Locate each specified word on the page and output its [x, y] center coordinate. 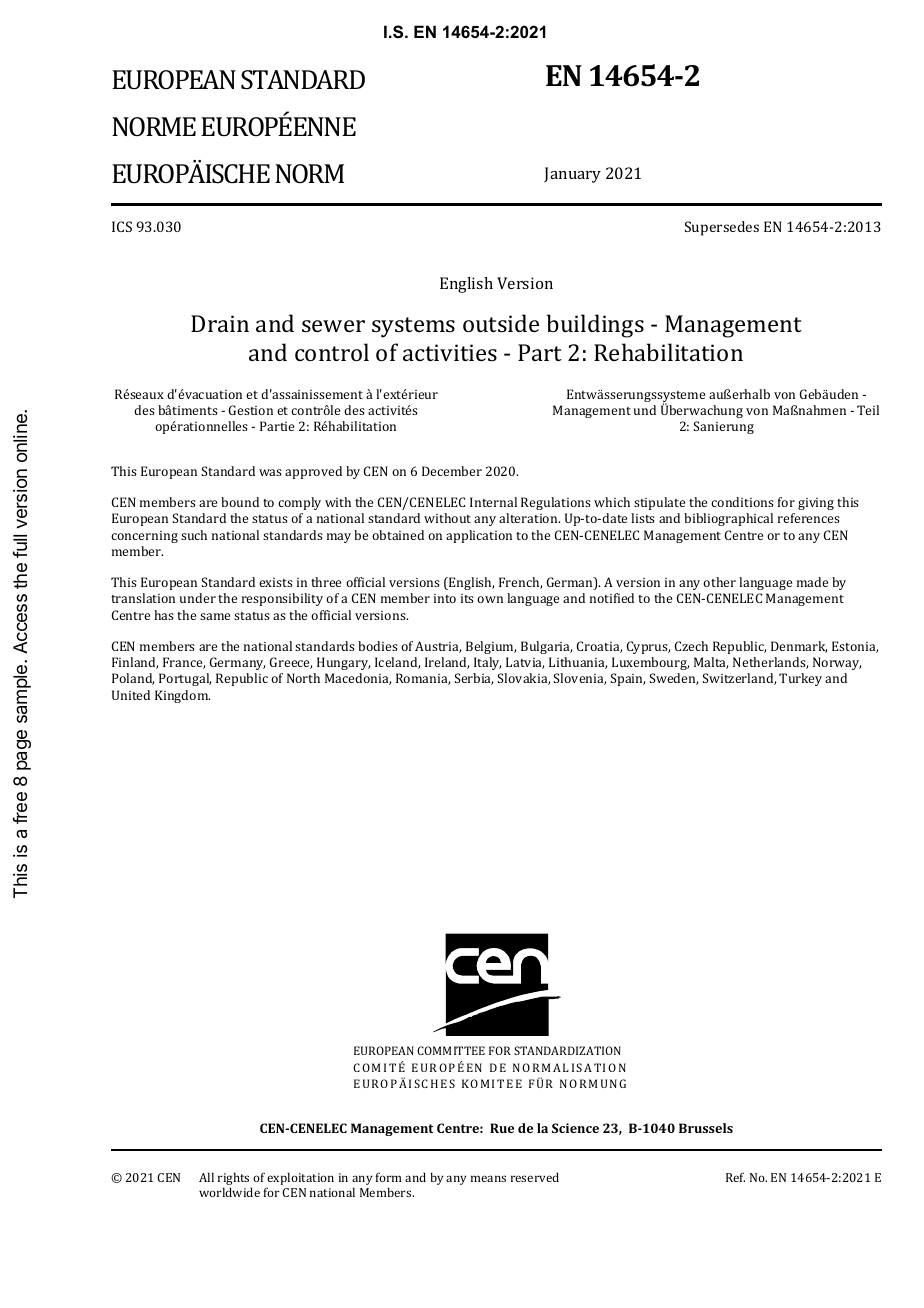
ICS [122, 226]
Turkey [800, 679]
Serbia [473, 679]
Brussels [706, 1128]
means [488, 1178]
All [206, 1177]
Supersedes [722, 228]
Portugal [185, 679]
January [572, 175]
